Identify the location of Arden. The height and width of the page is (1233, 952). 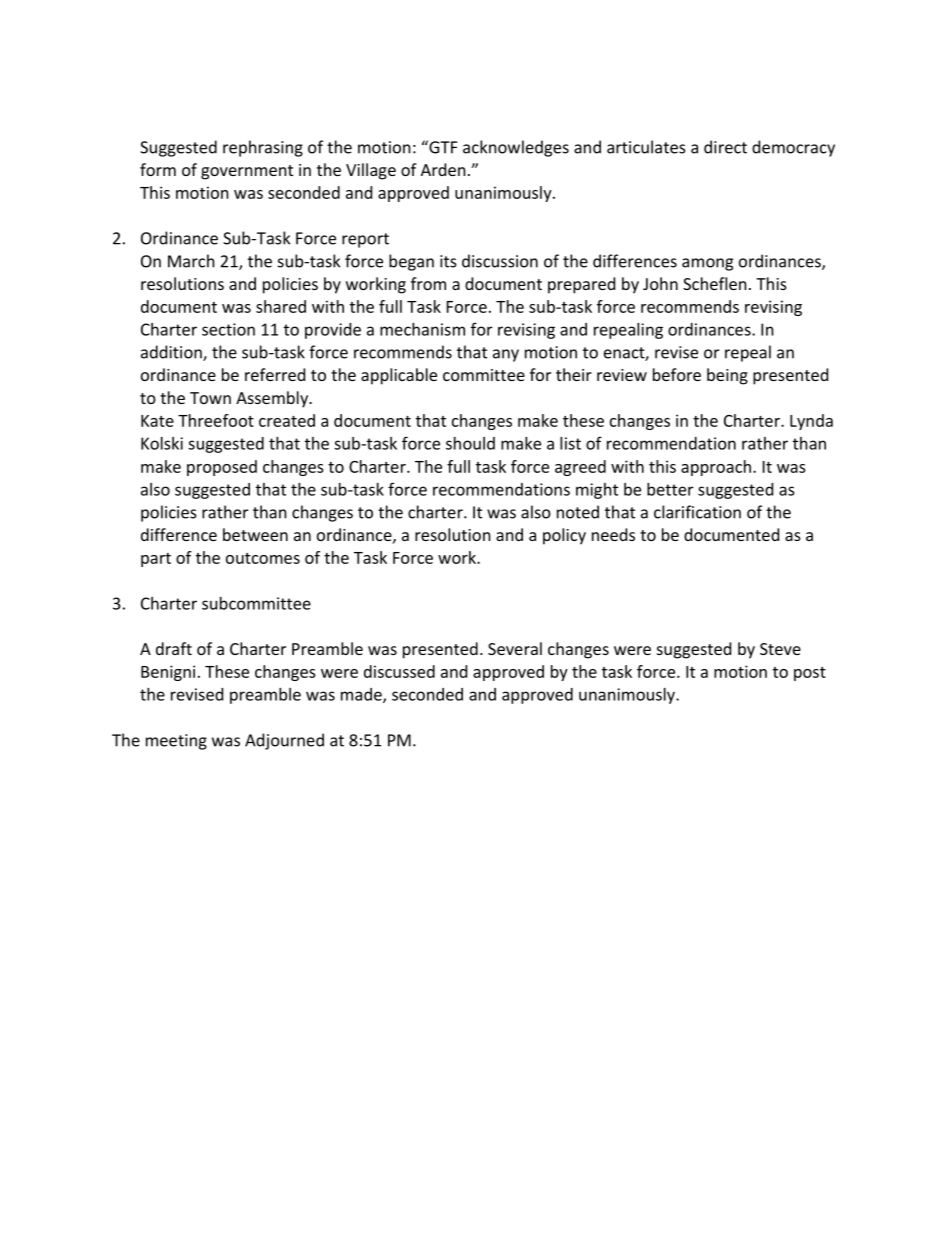
(443, 169).
